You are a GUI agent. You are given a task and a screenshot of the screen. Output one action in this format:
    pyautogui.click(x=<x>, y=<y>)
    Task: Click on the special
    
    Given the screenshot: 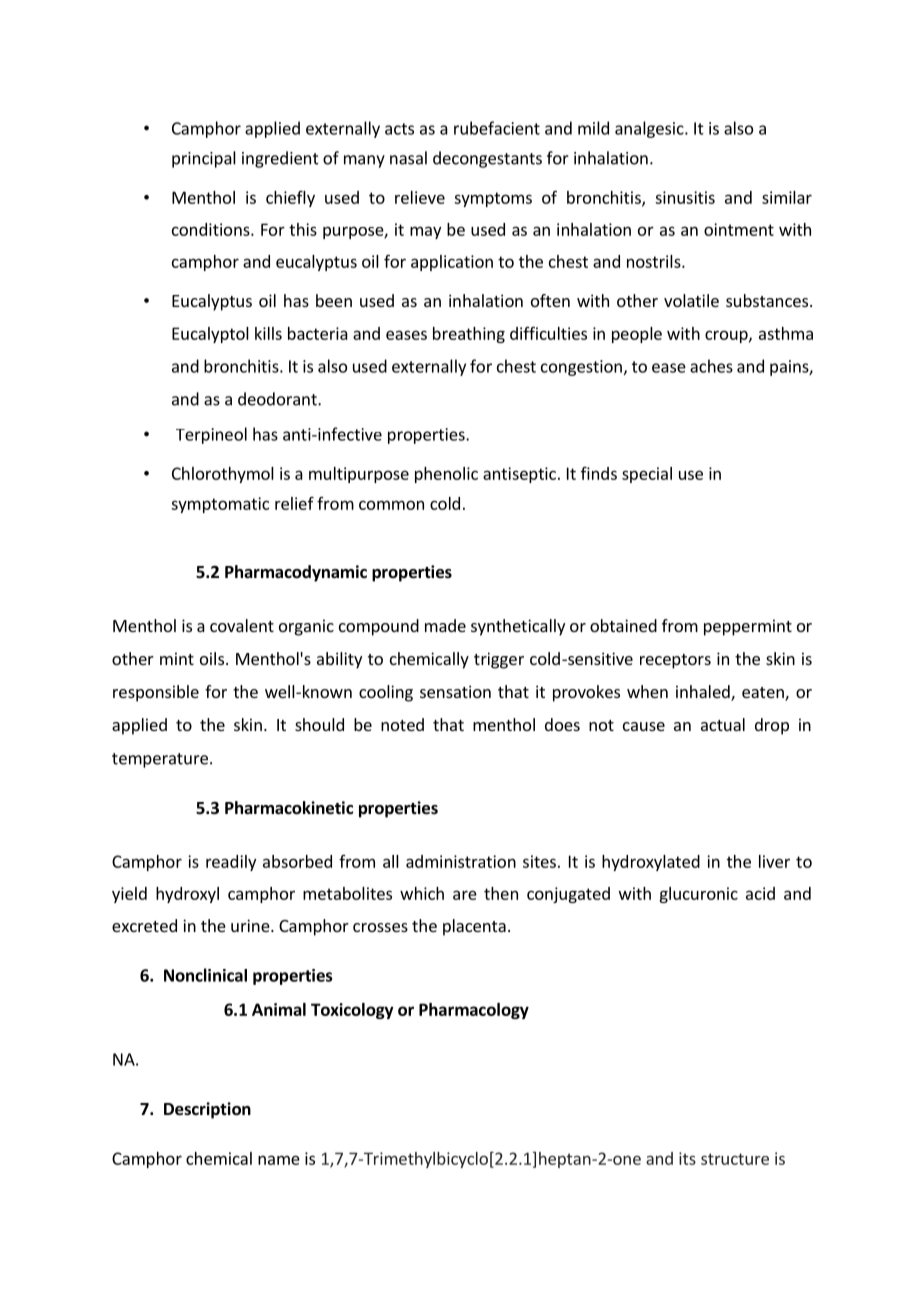 What is the action you would take?
    pyautogui.click(x=647, y=475)
